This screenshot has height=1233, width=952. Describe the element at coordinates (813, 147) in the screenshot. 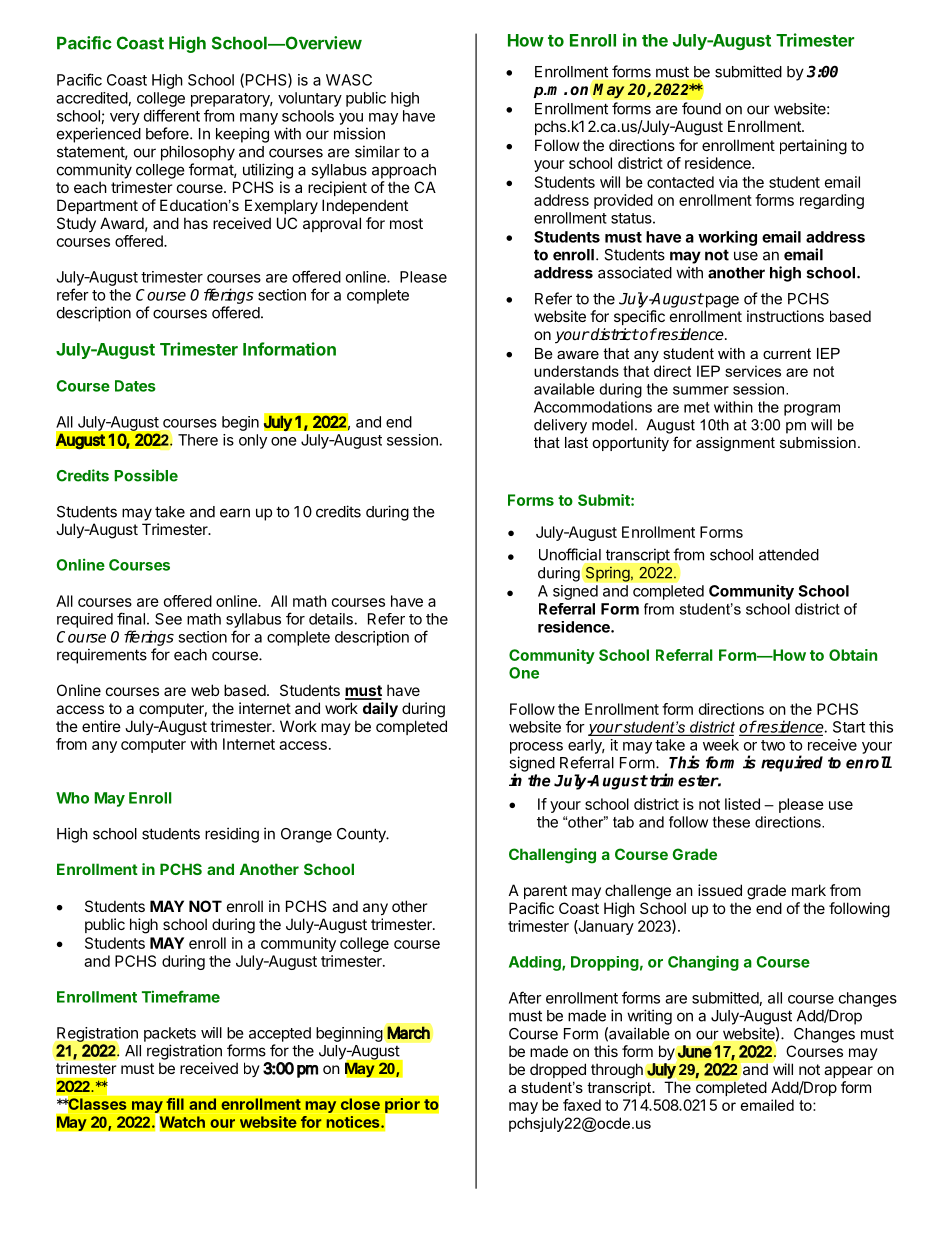

I see `pertaining` at that location.
